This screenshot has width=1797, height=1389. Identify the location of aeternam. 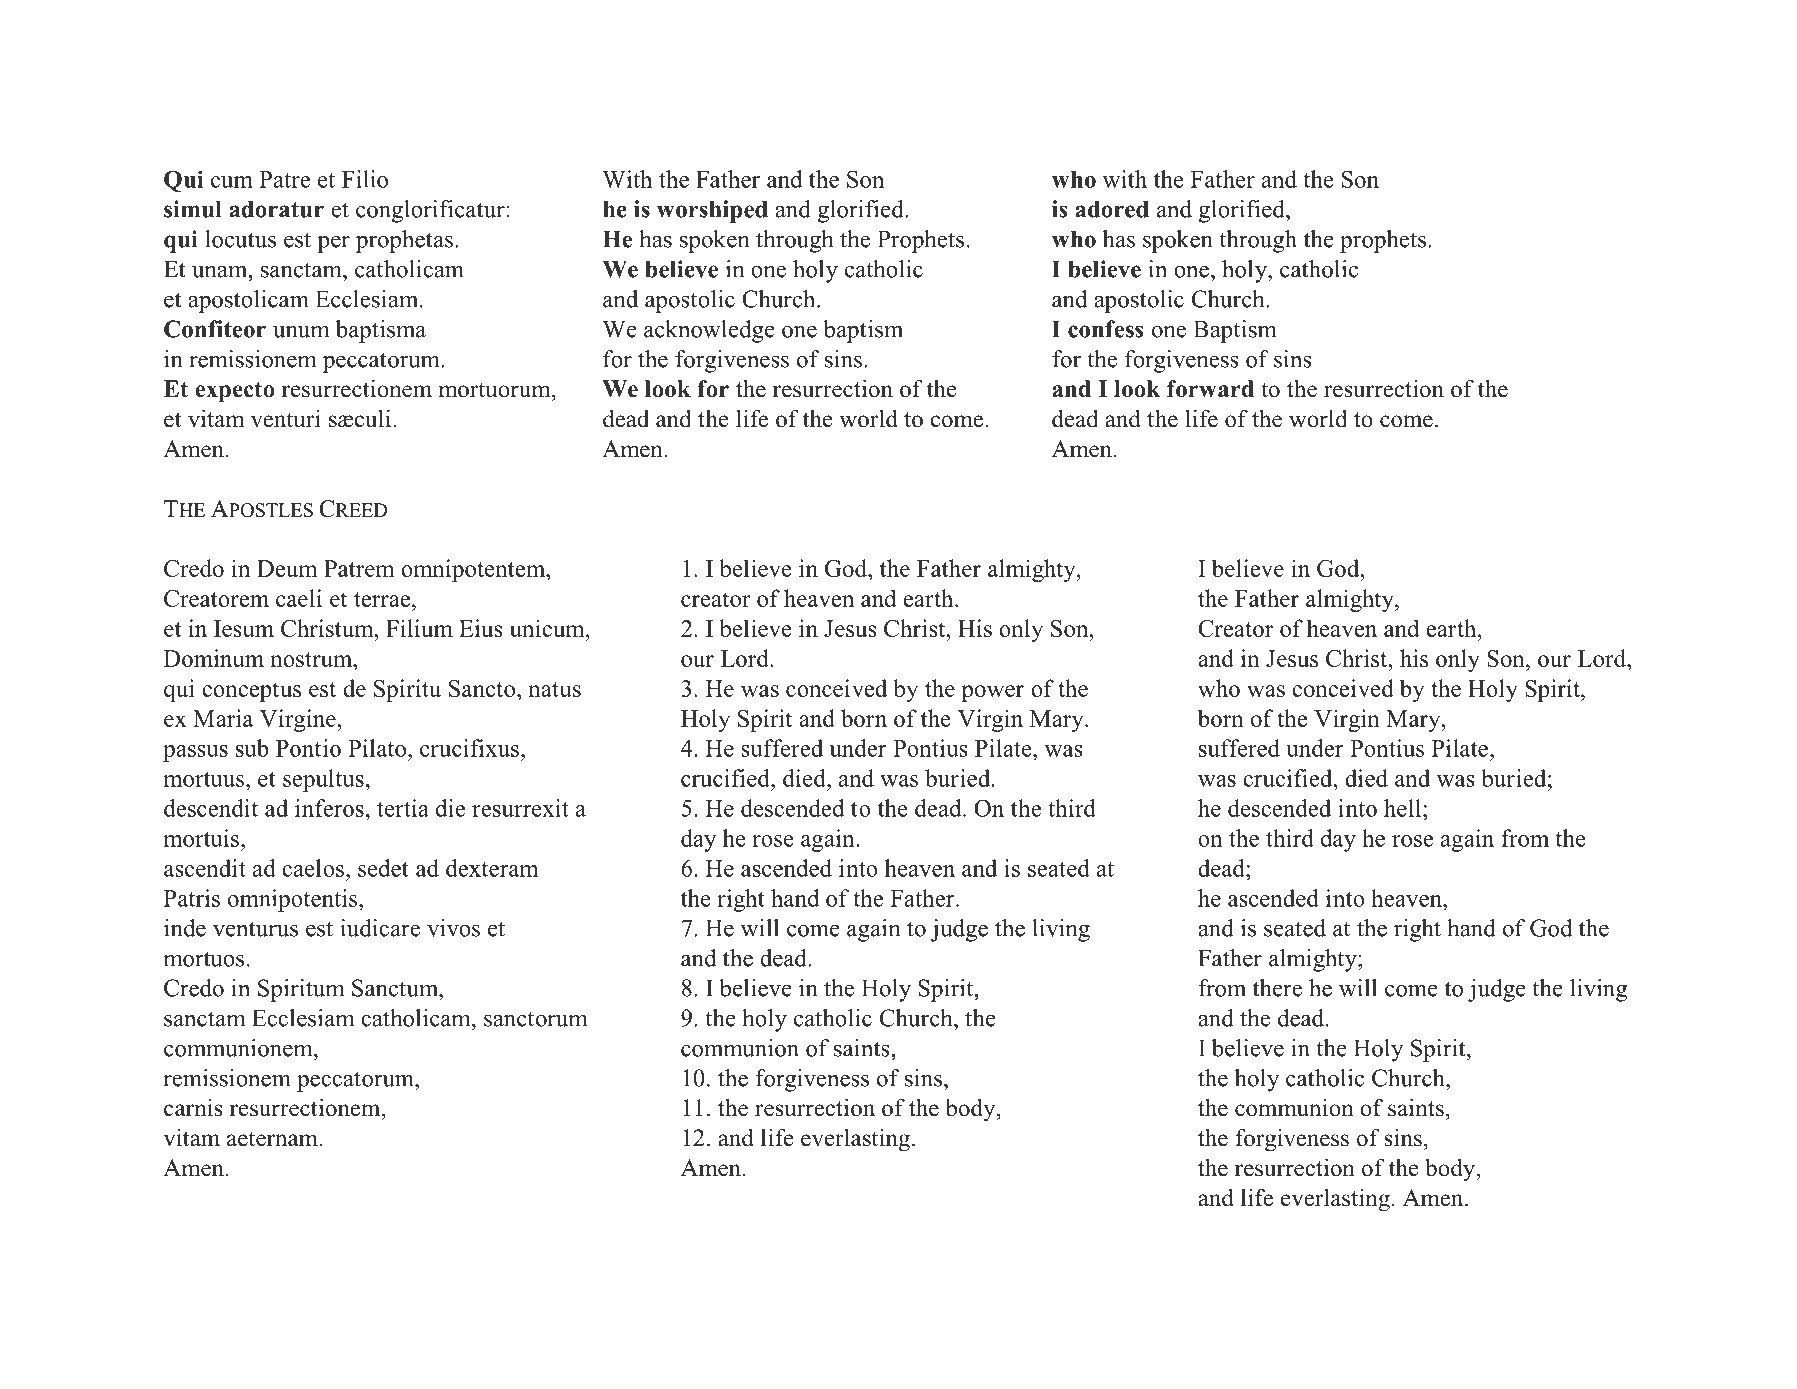
(273, 1139).
